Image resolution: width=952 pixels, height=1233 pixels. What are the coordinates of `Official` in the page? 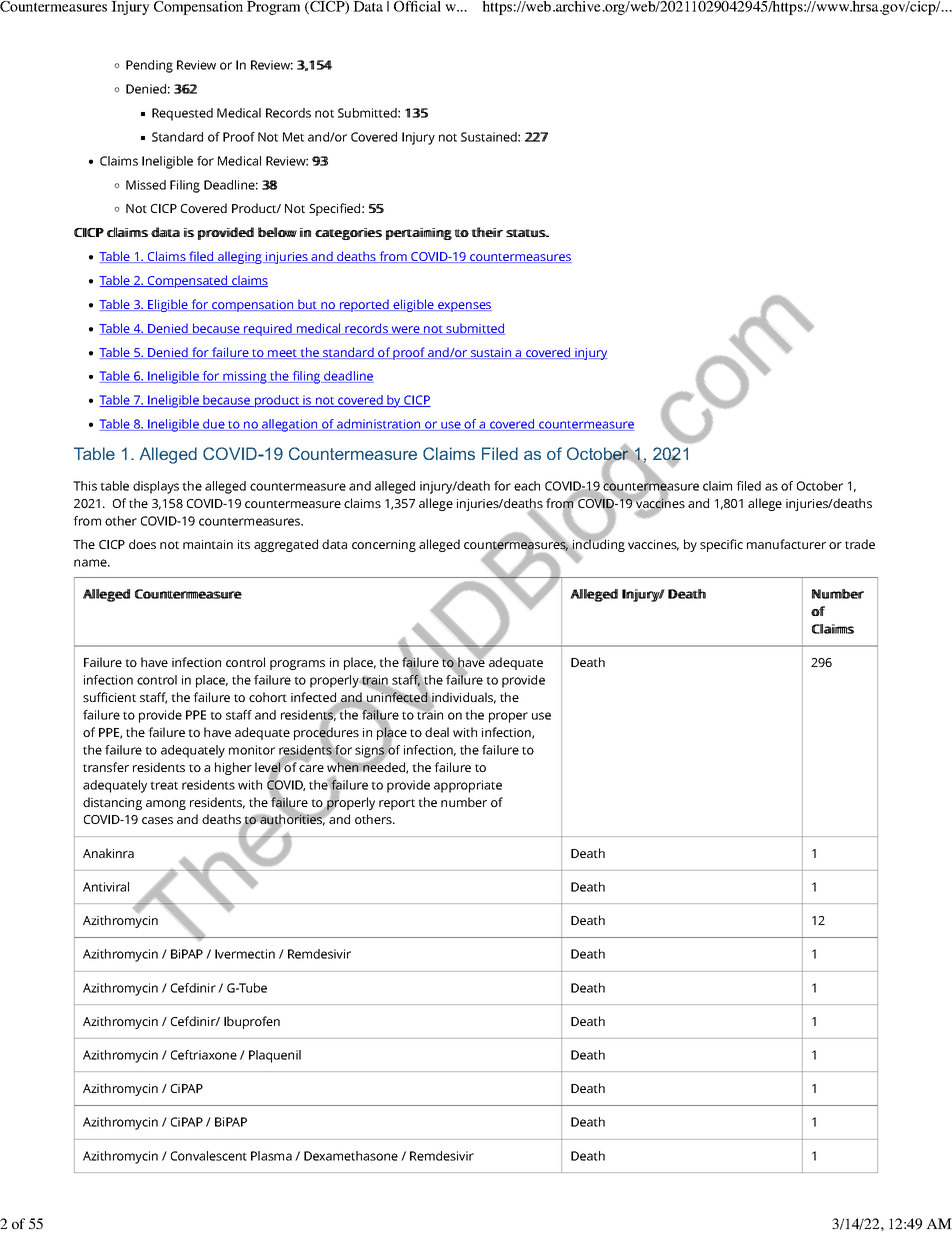 It's located at (417, 6).
